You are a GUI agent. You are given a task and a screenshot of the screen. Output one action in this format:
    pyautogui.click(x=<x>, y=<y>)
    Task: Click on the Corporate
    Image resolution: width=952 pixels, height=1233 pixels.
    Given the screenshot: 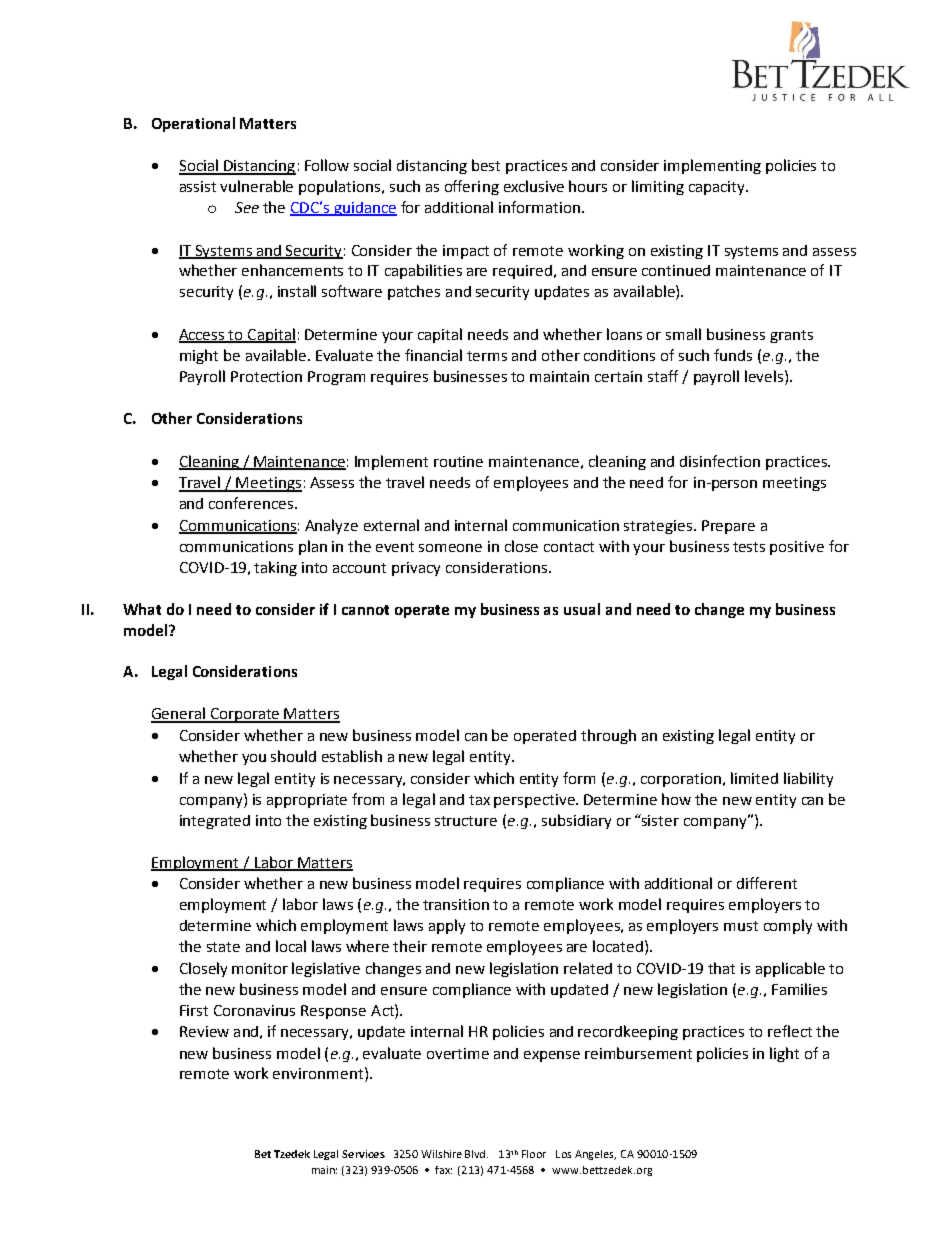 What is the action you would take?
    pyautogui.click(x=245, y=715)
